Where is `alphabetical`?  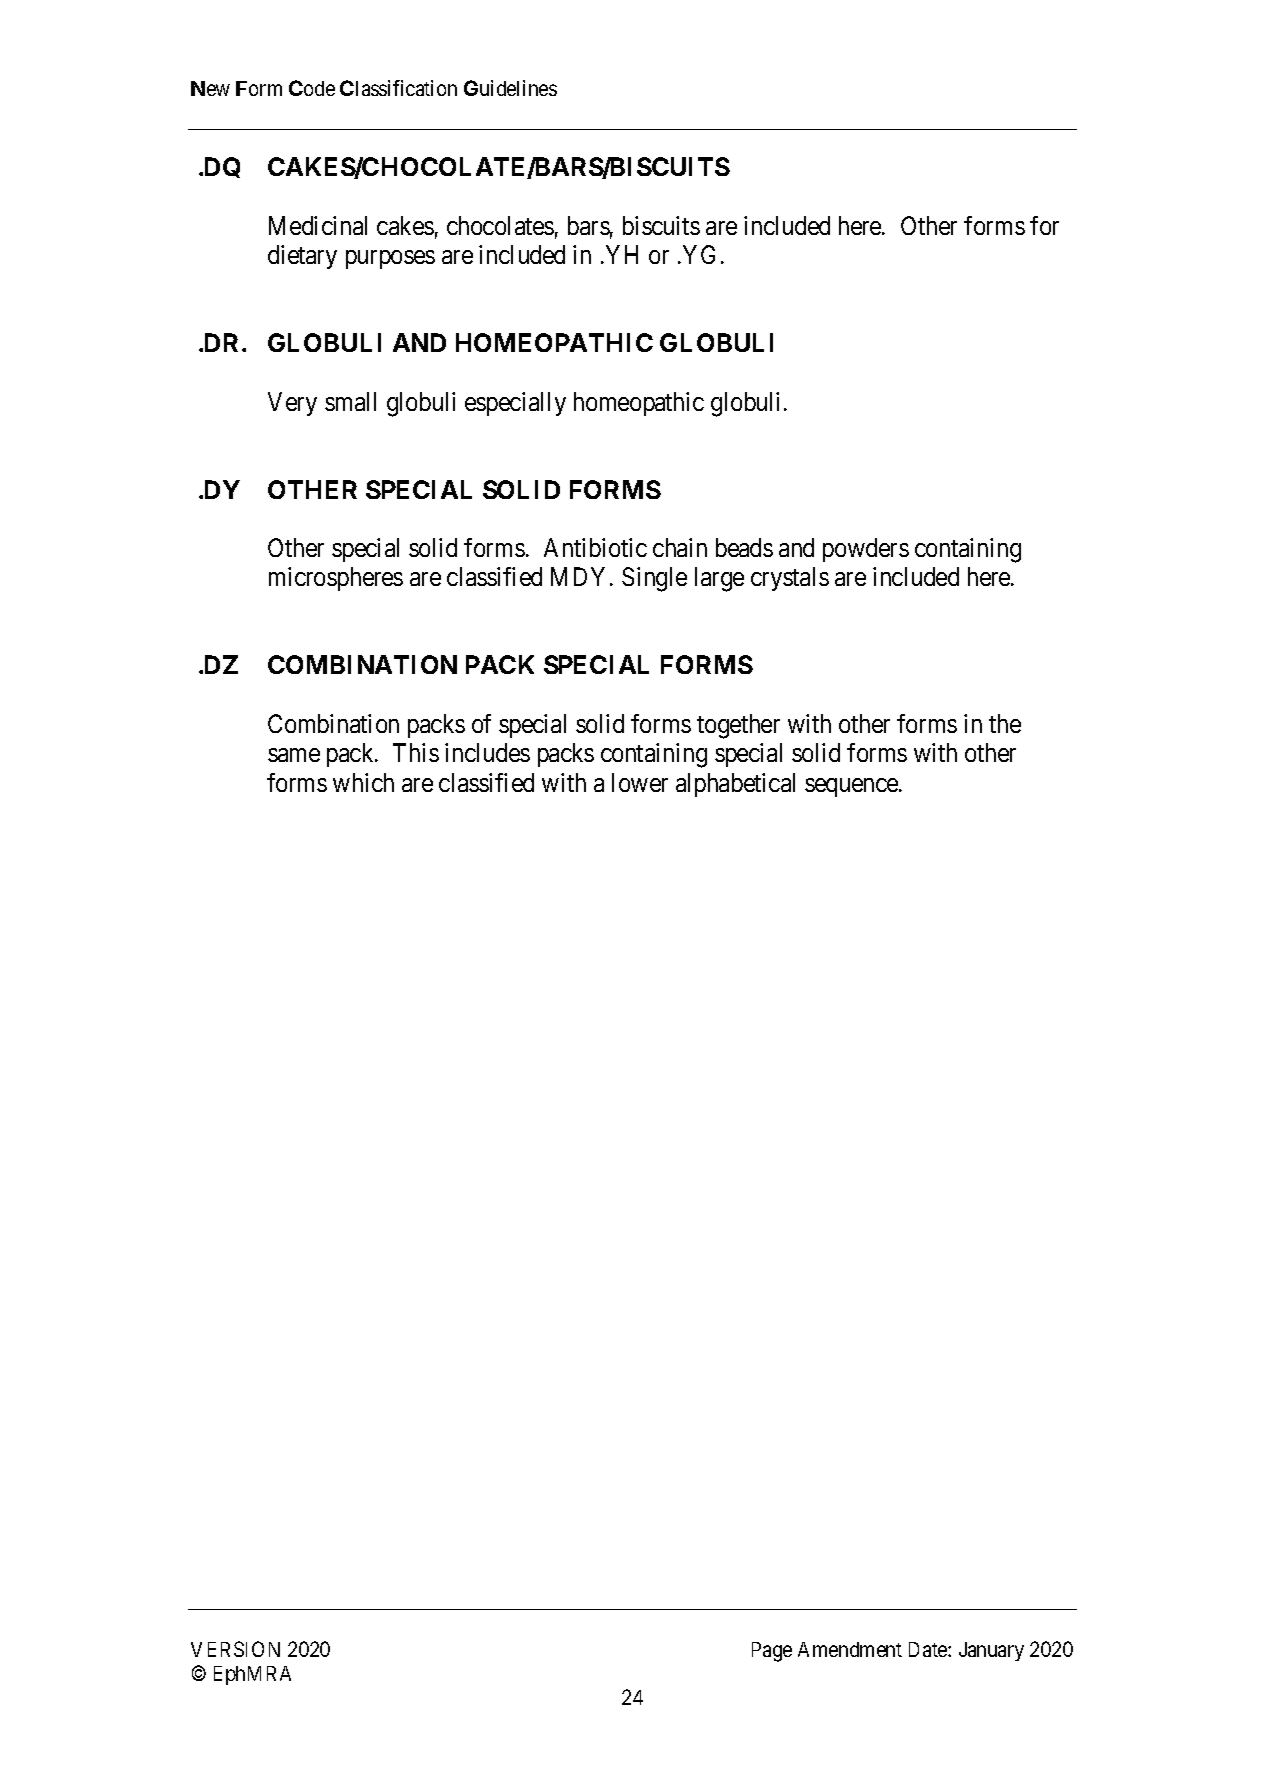 alphabetical is located at coordinates (735, 785).
